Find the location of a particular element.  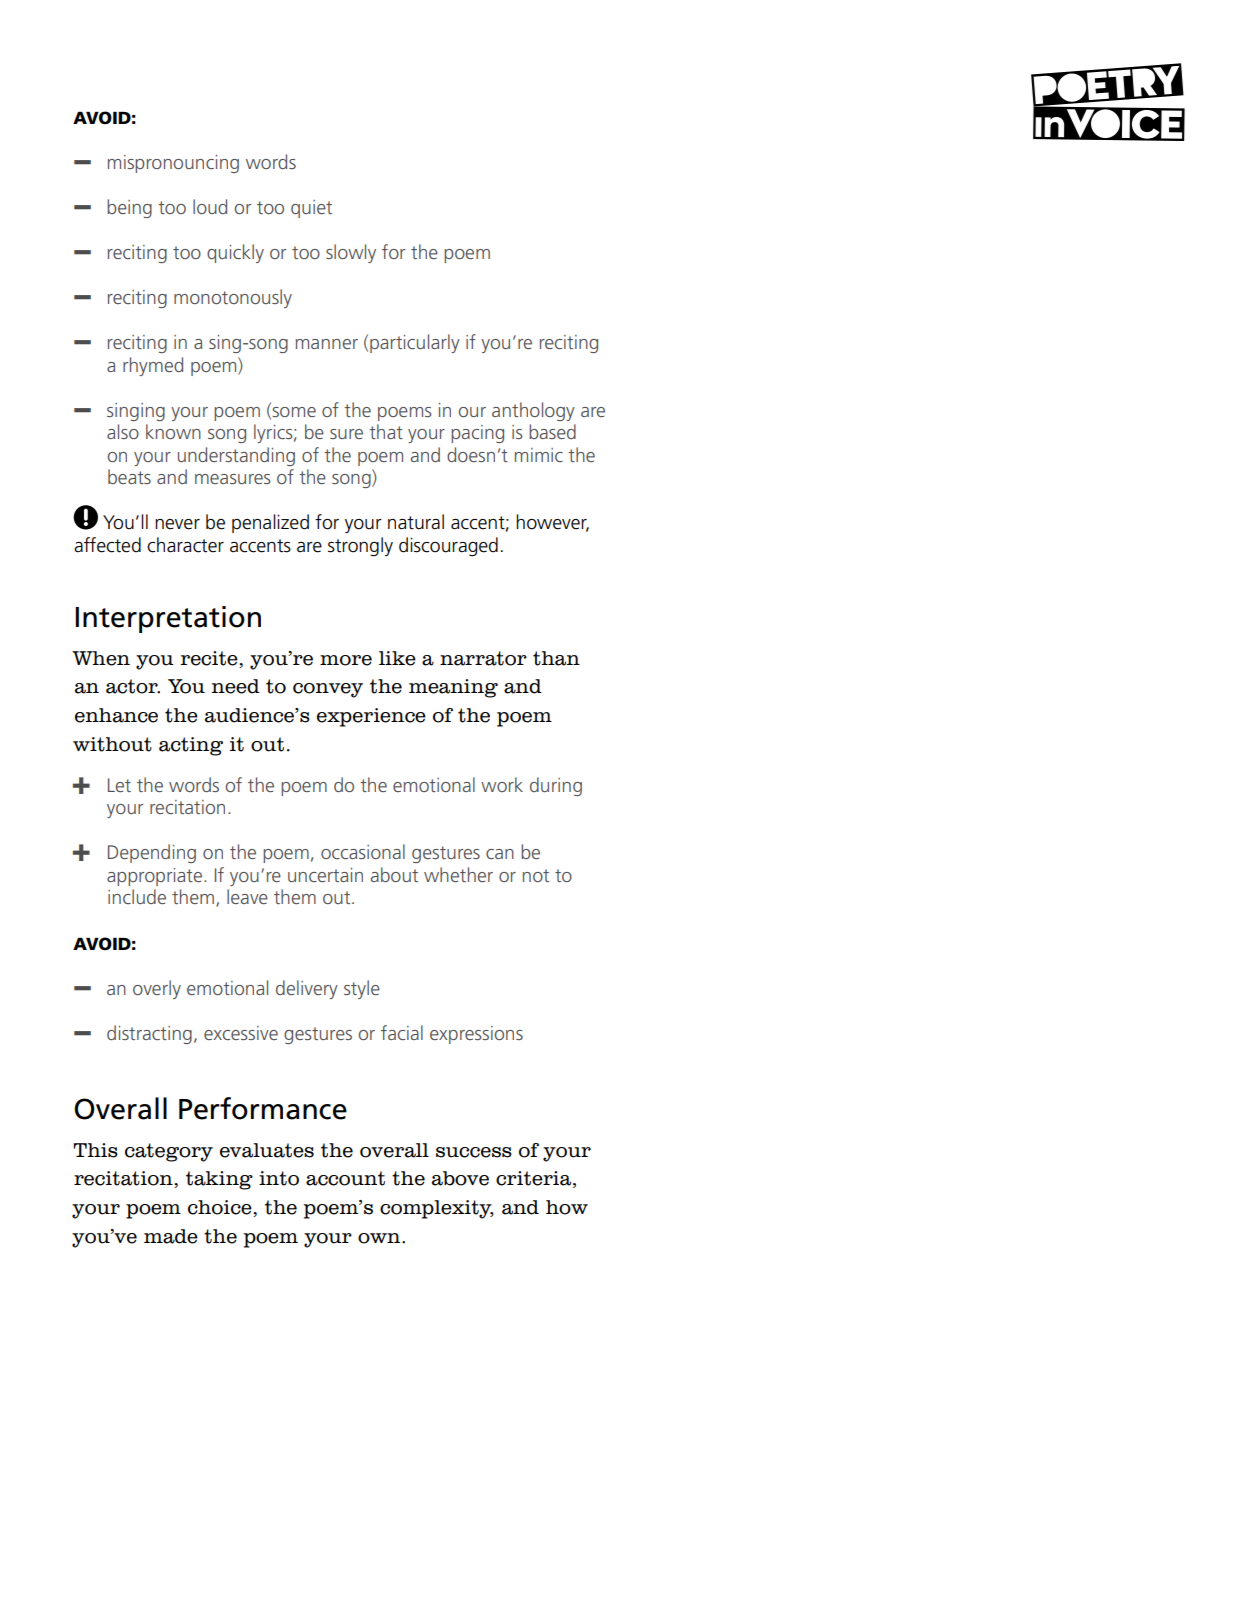

expressions is located at coordinates (476, 1035).
